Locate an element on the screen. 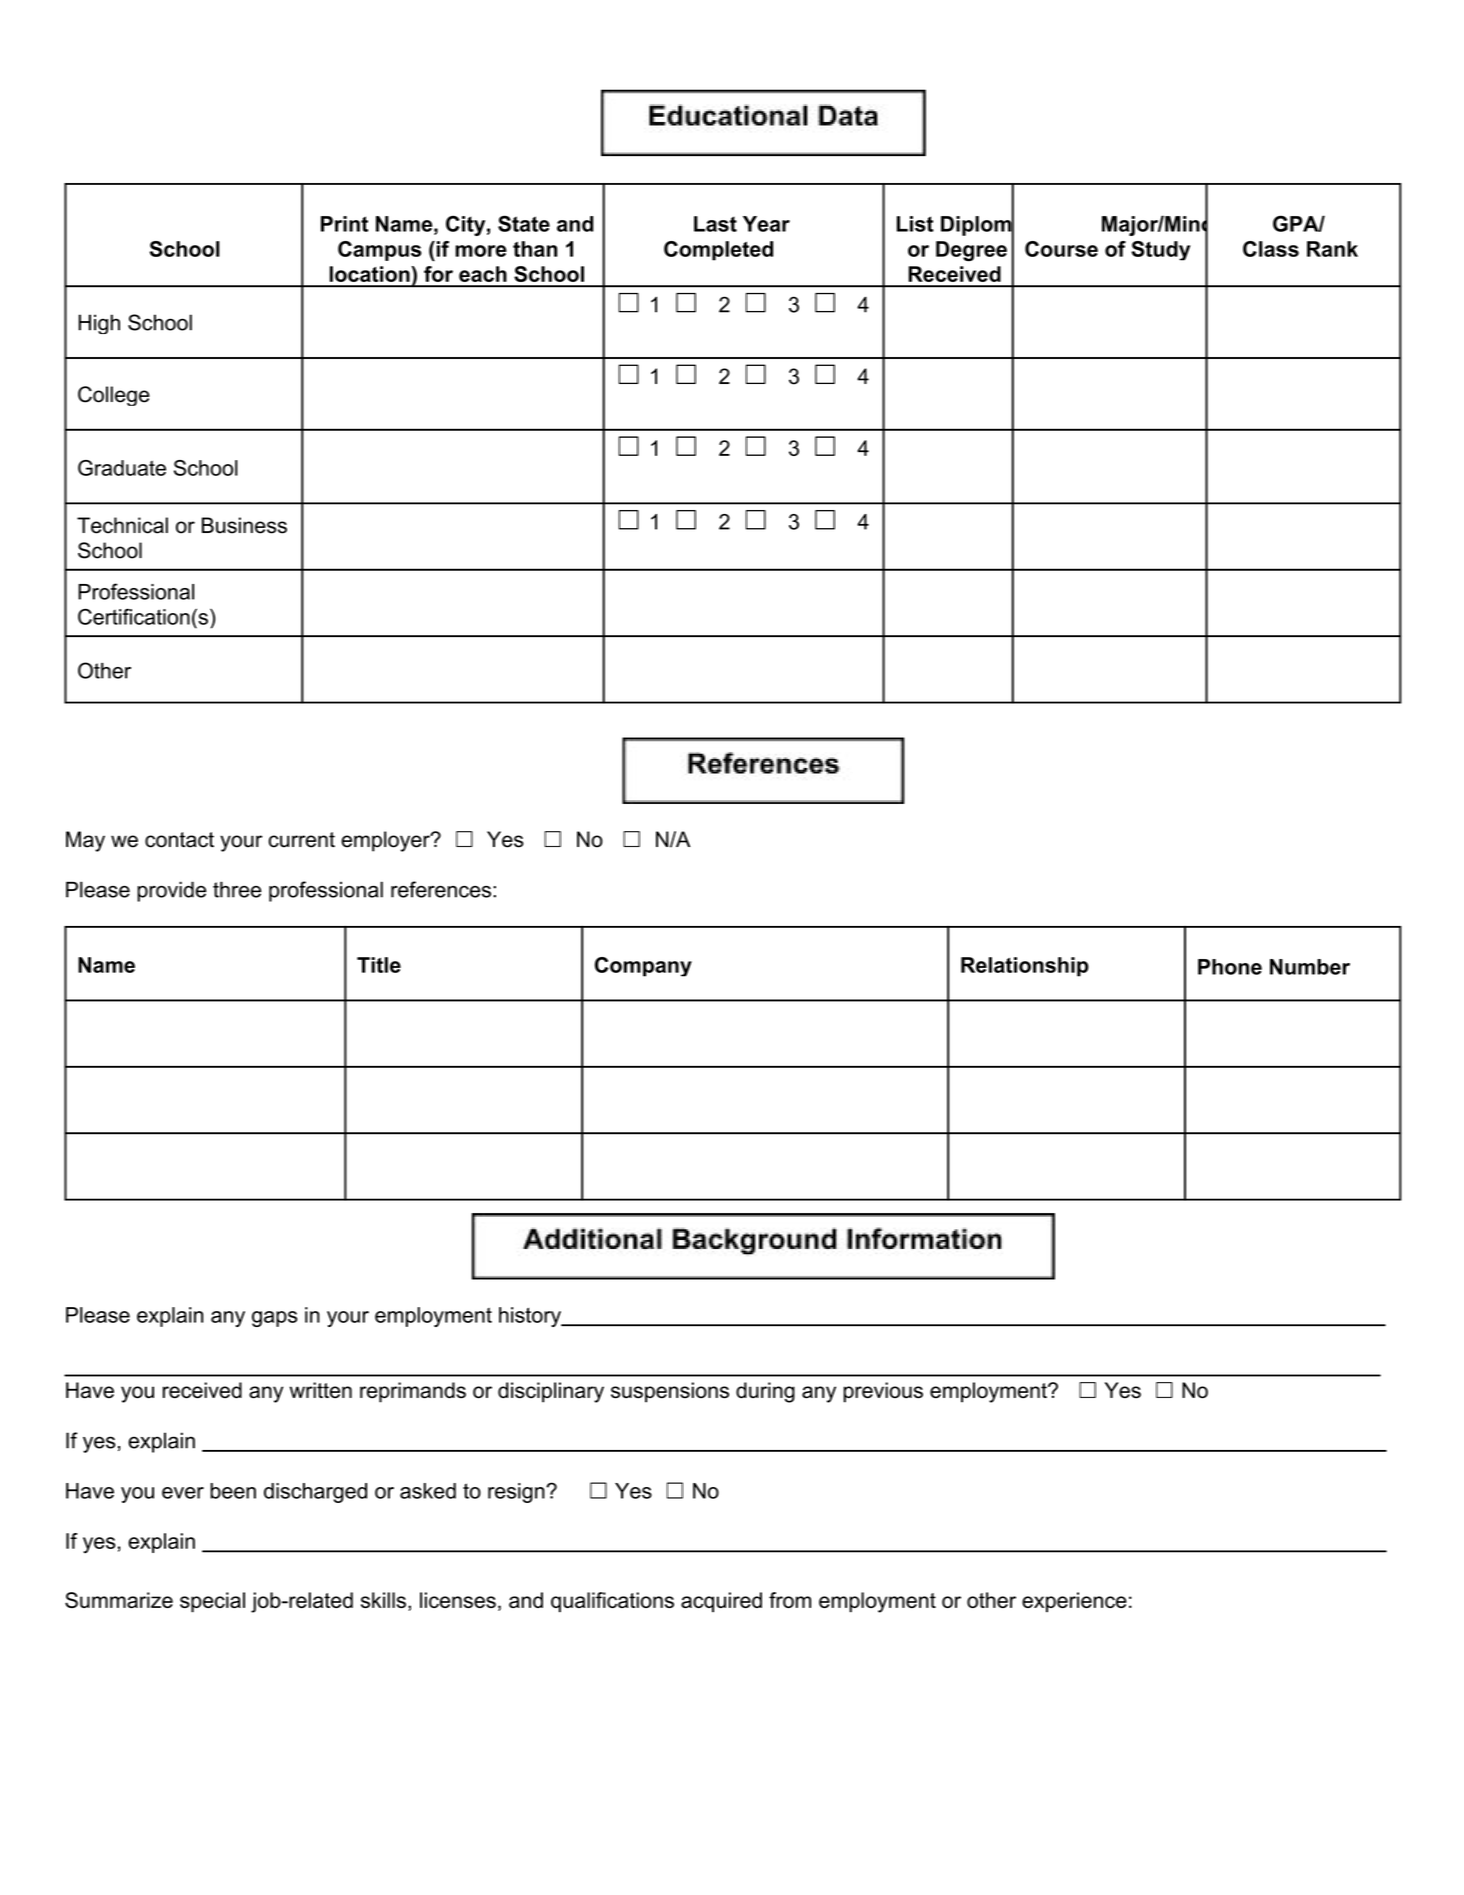 The image size is (1464, 1895). Title is located at coordinates (379, 965).
